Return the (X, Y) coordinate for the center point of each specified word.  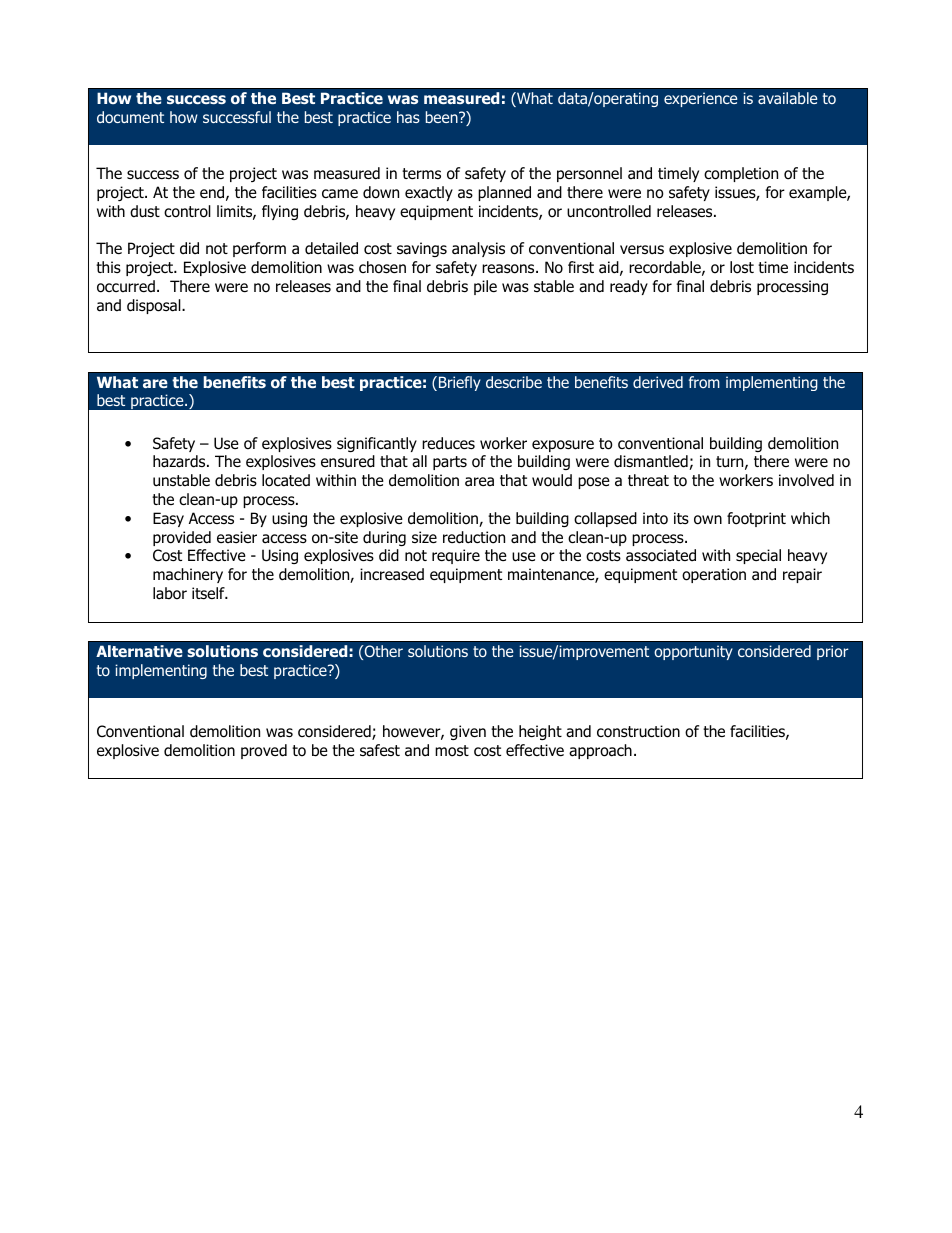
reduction (474, 537)
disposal (155, 306)
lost (742, 267)
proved (264, 751)
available (787, 98)
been (443, 117)
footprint (756, 519)
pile (485, 287)
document (130, 117)
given (468, 732)
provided (182, 538)
